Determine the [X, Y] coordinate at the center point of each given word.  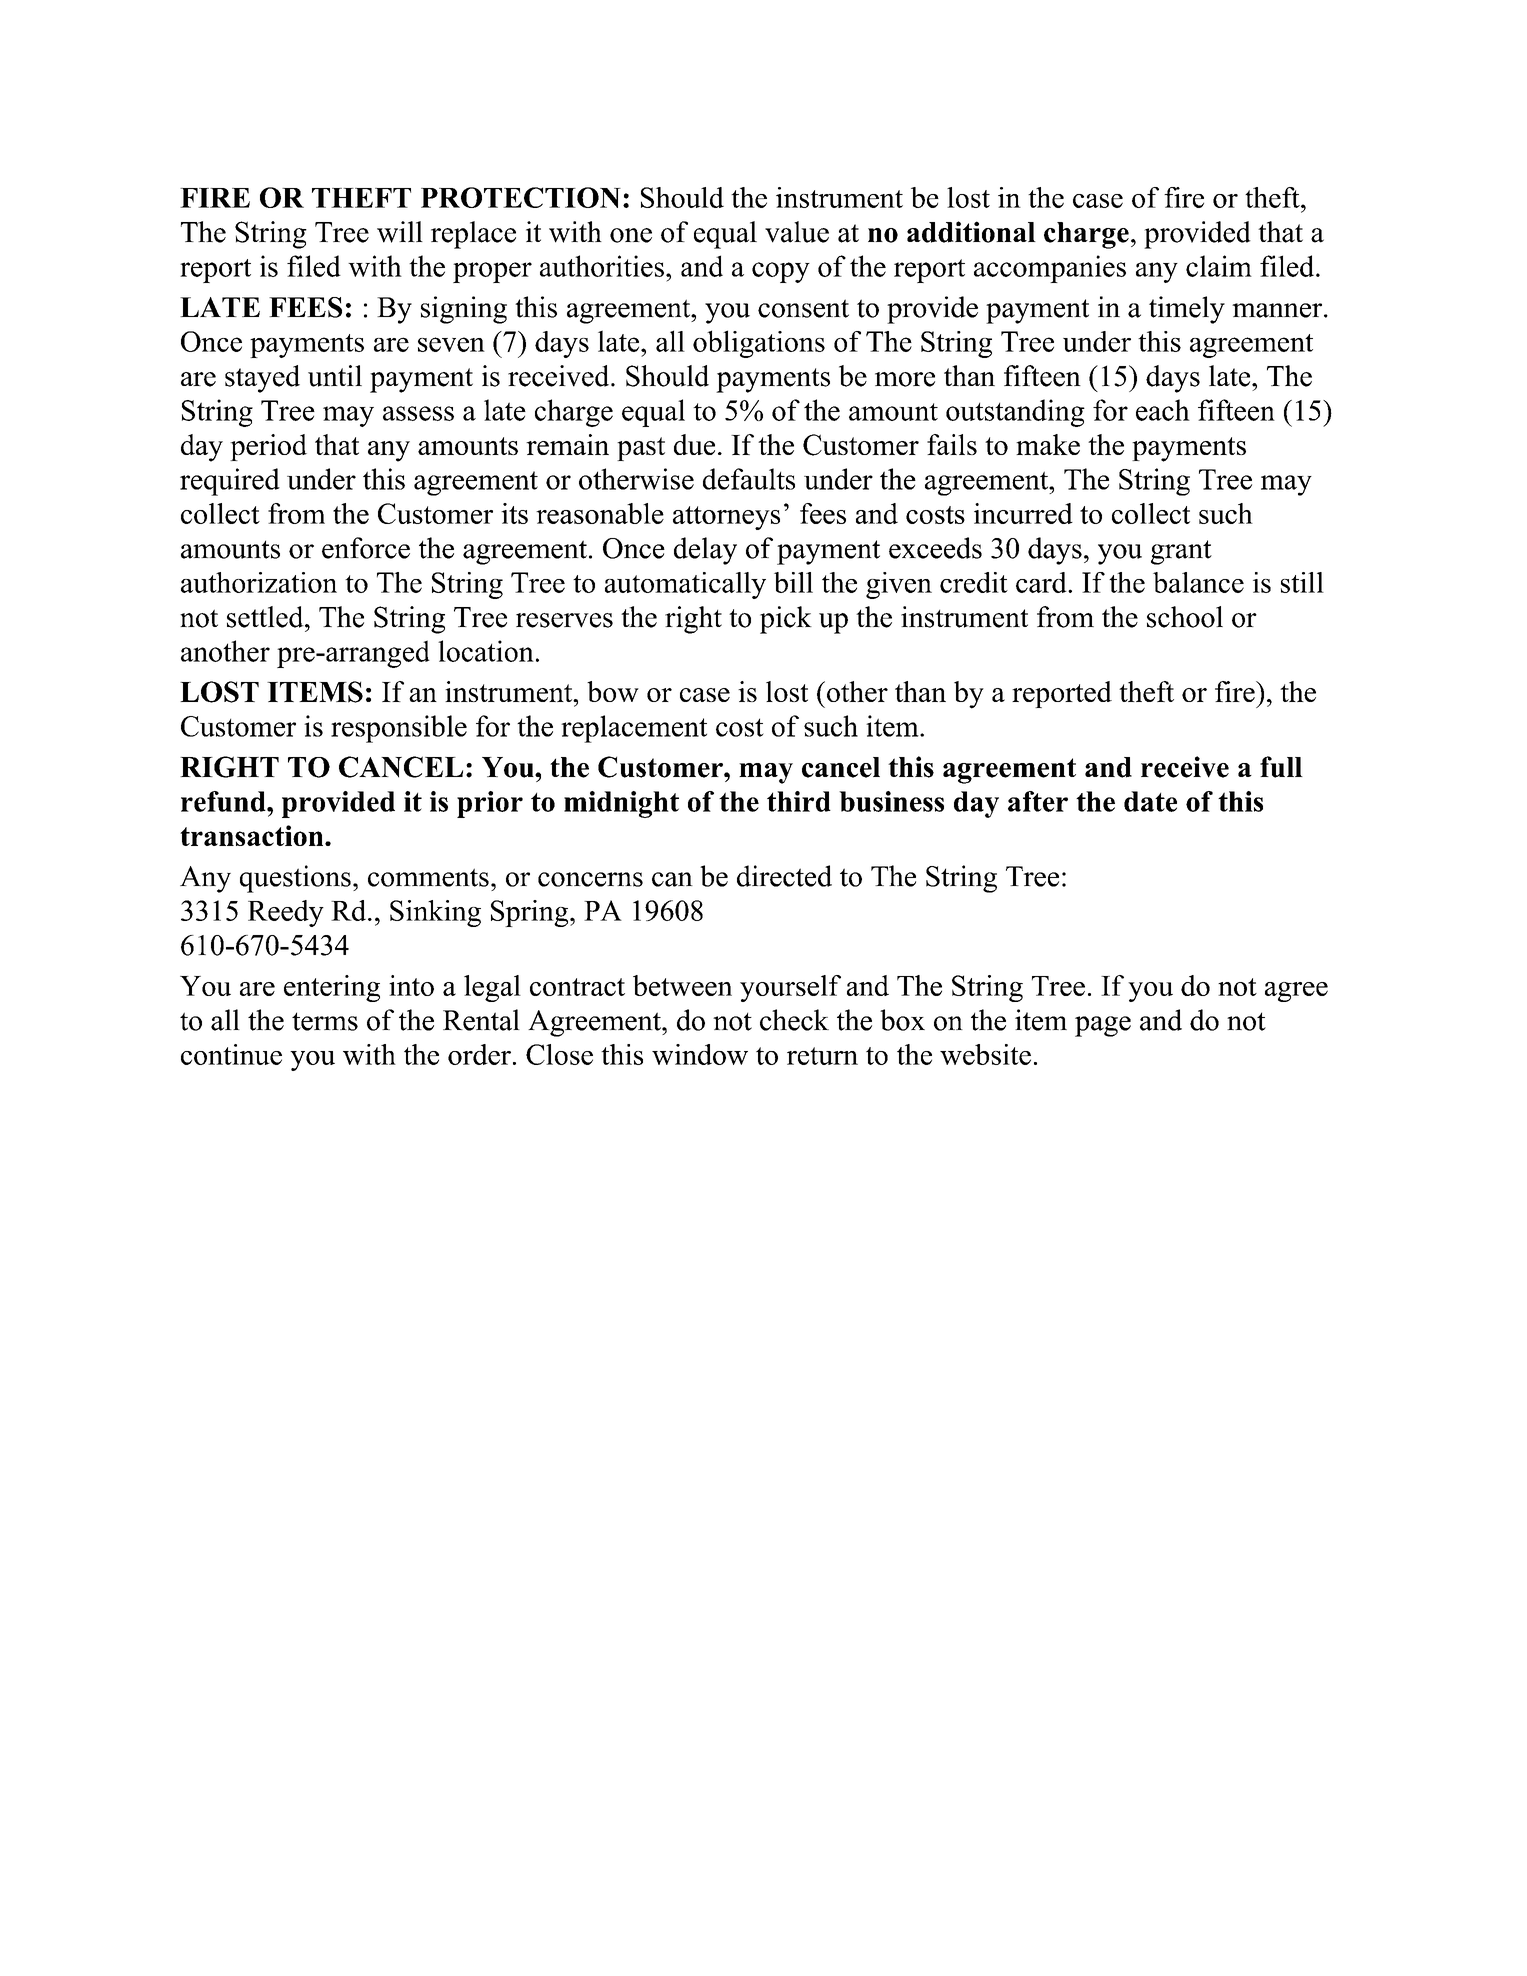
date [1150, 801]
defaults [749, 479]
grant [1181, 552]
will [400, 232]
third [799, 801]
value [797, 232]
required [230, 482]
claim [1219, 266]
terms [325, 1021]
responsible [399, 729]
